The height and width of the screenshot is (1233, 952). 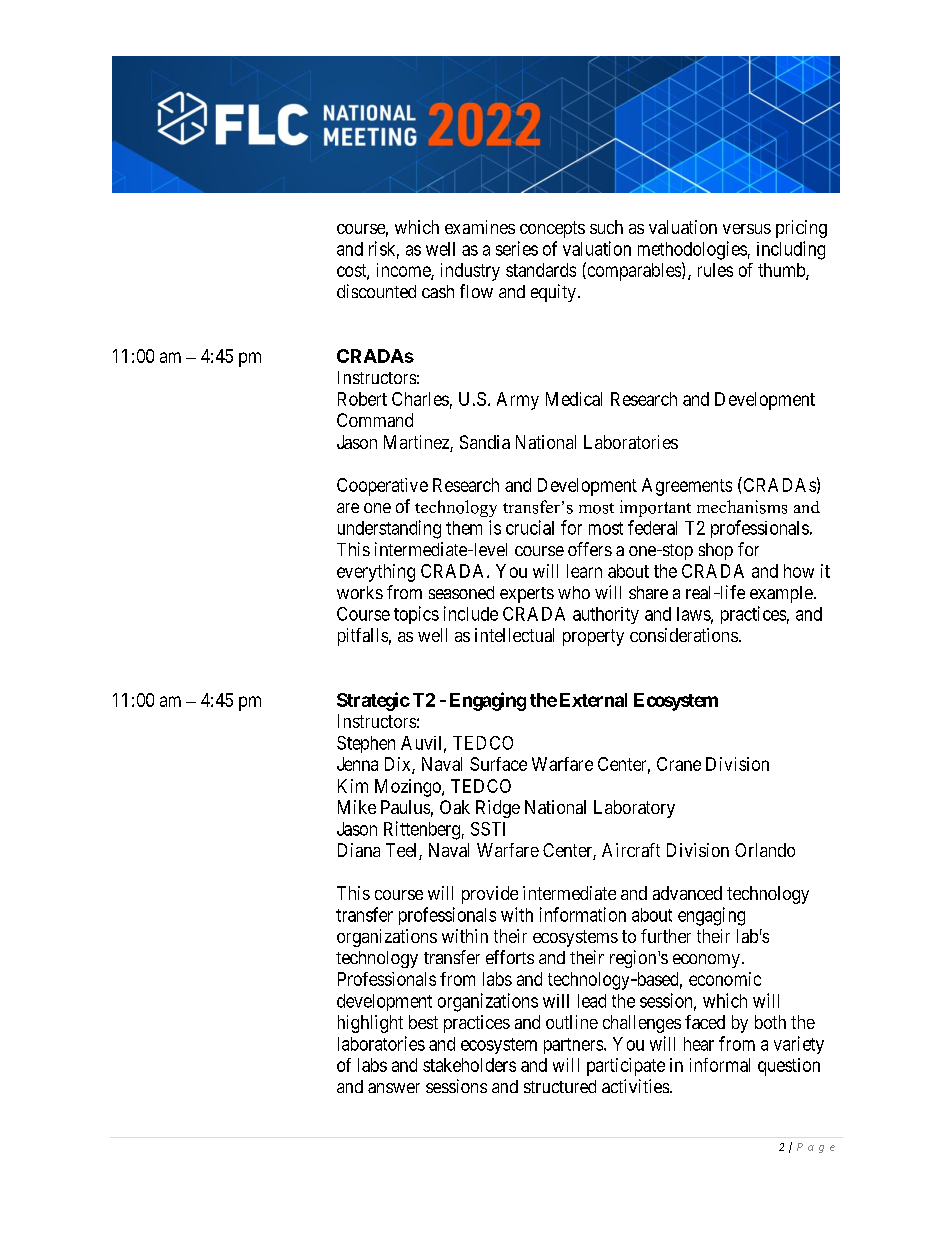 What do you see at coordinates (405, 807) in the screenshot?
I see `Paulus` at bounding box center [405, 807].
